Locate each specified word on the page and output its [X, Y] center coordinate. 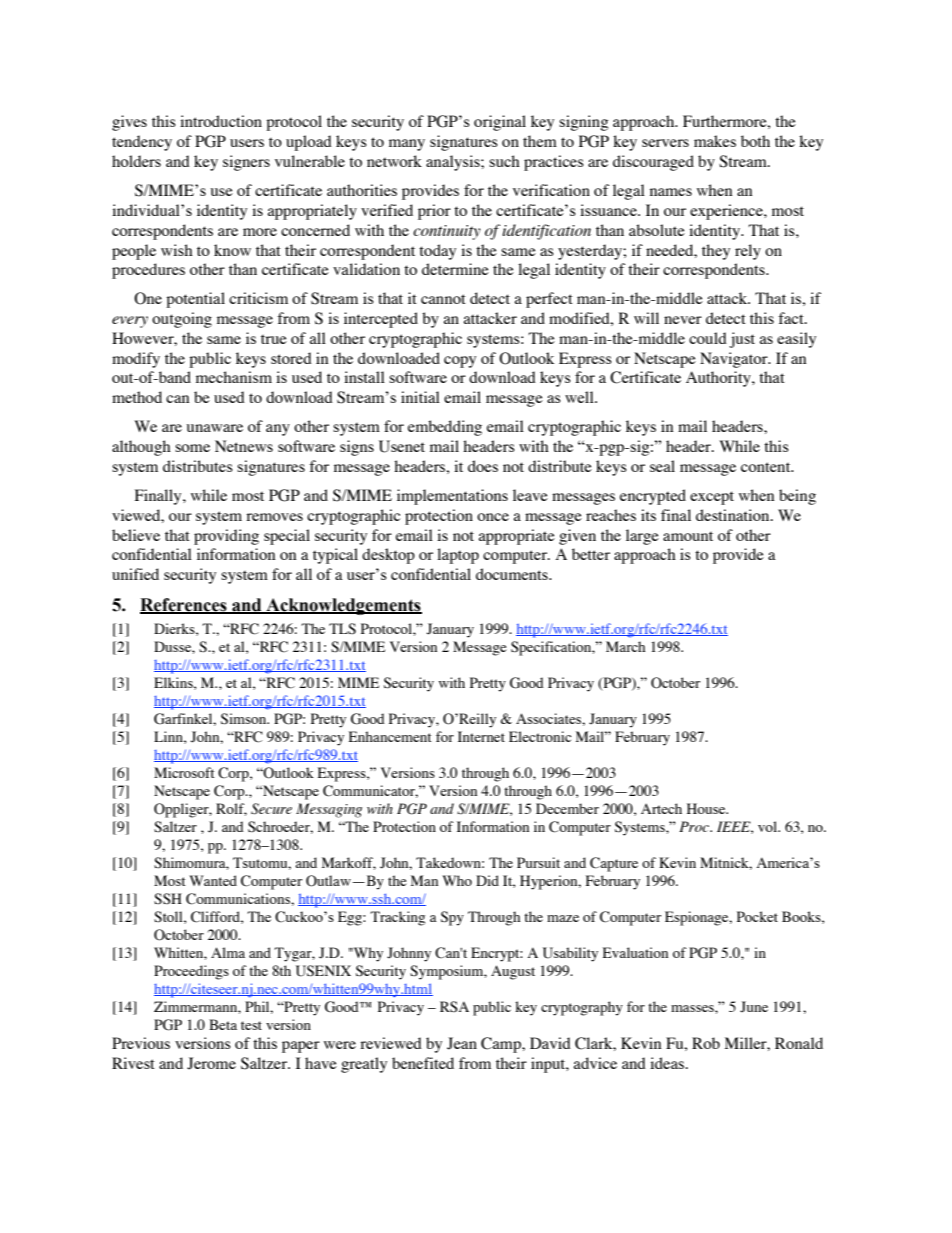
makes [715, 141]
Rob [706, 1043]
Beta [223, 1024]
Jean [462, 1043]
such [504, 161]
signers [246, 163]
